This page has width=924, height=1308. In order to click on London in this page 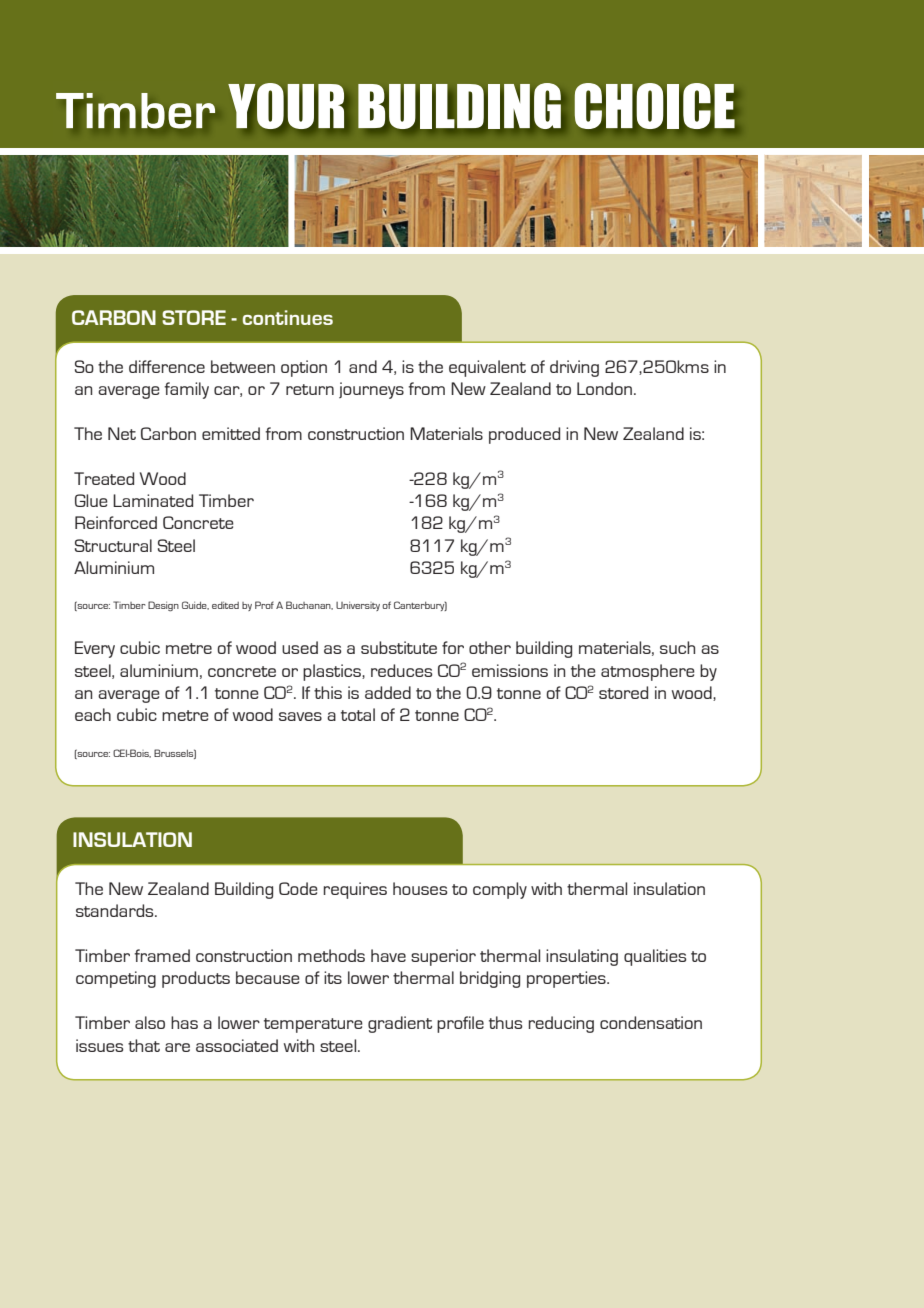, I will do `click(604, 388)`.
